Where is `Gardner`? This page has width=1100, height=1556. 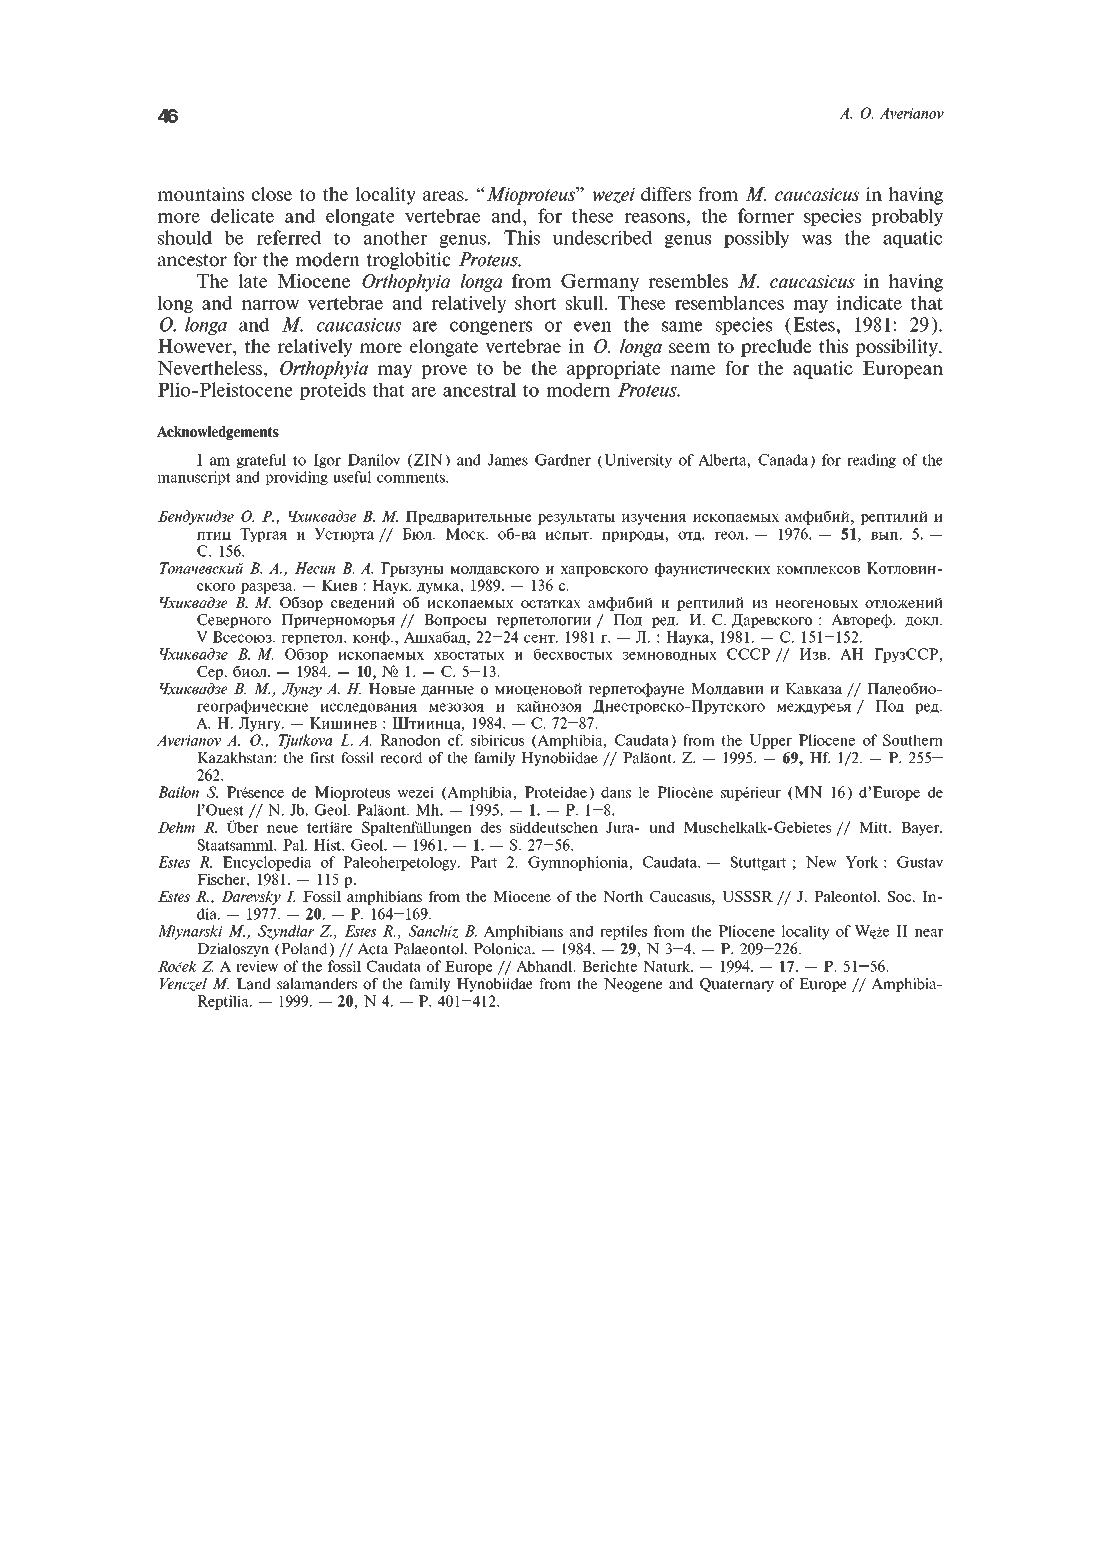
Gardner is located at coordinates (563, 460).
